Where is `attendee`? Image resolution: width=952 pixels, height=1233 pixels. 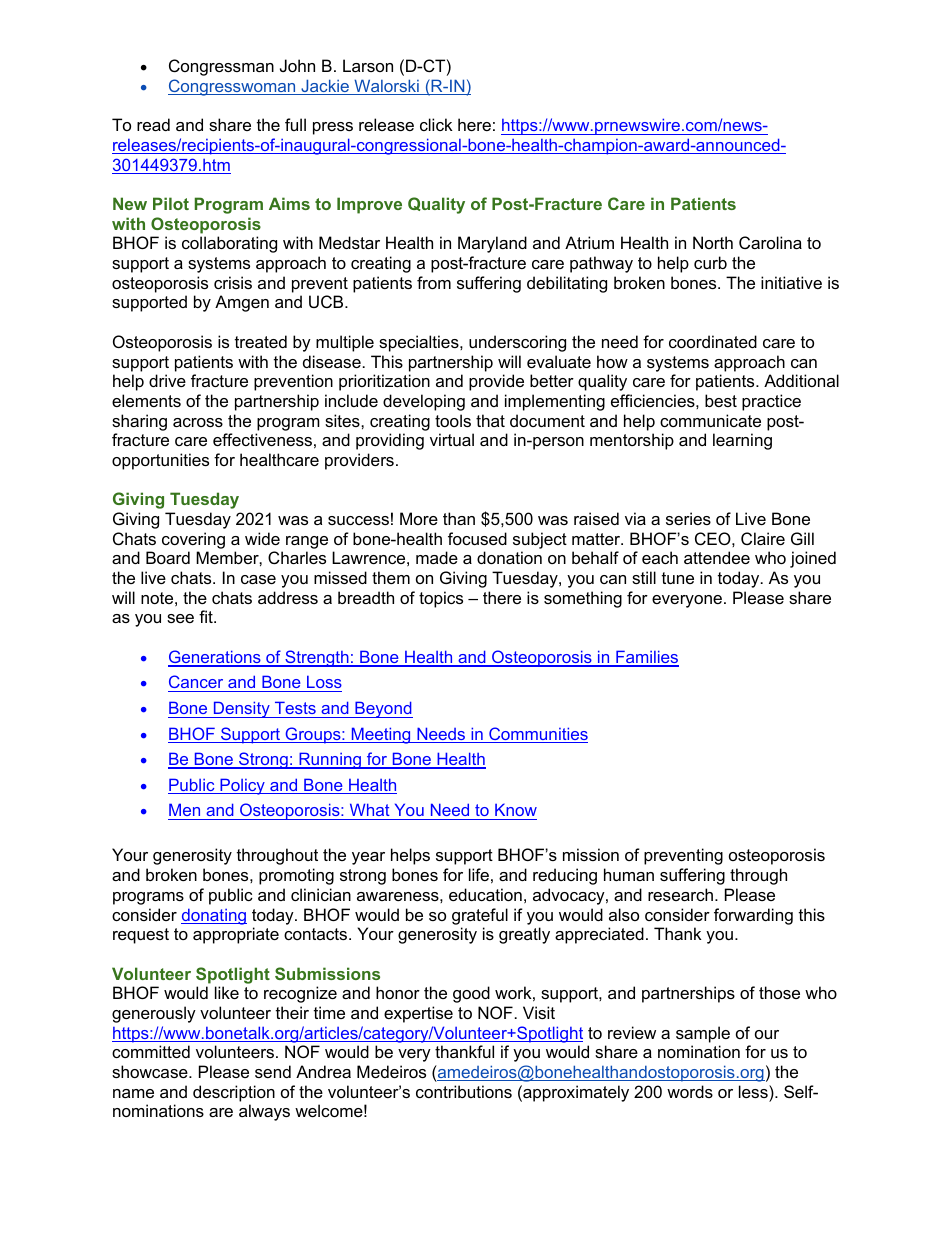
attendee is located at coordinates (717, 557).
